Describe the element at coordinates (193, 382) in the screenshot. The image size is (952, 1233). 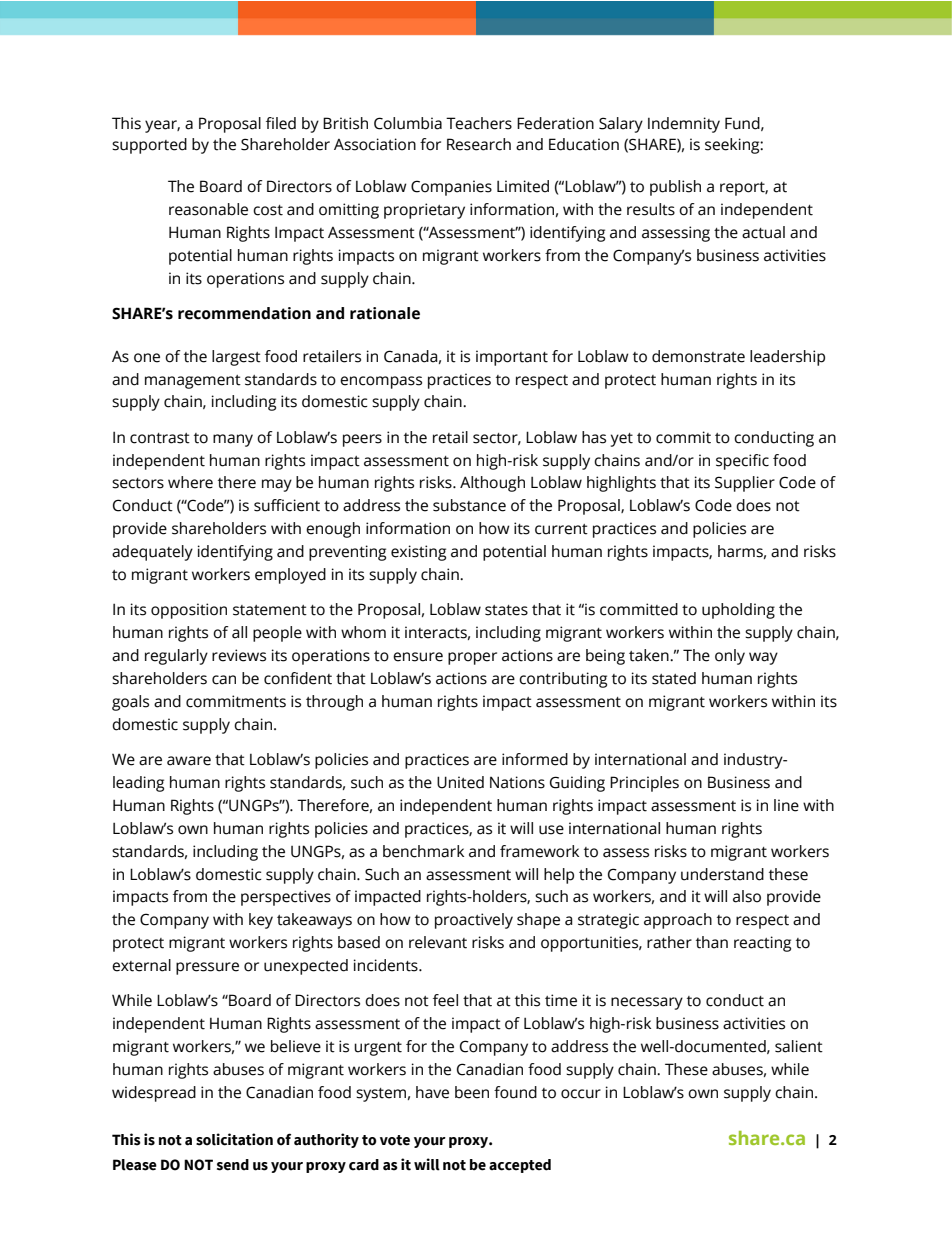
I see `management` at that location.
